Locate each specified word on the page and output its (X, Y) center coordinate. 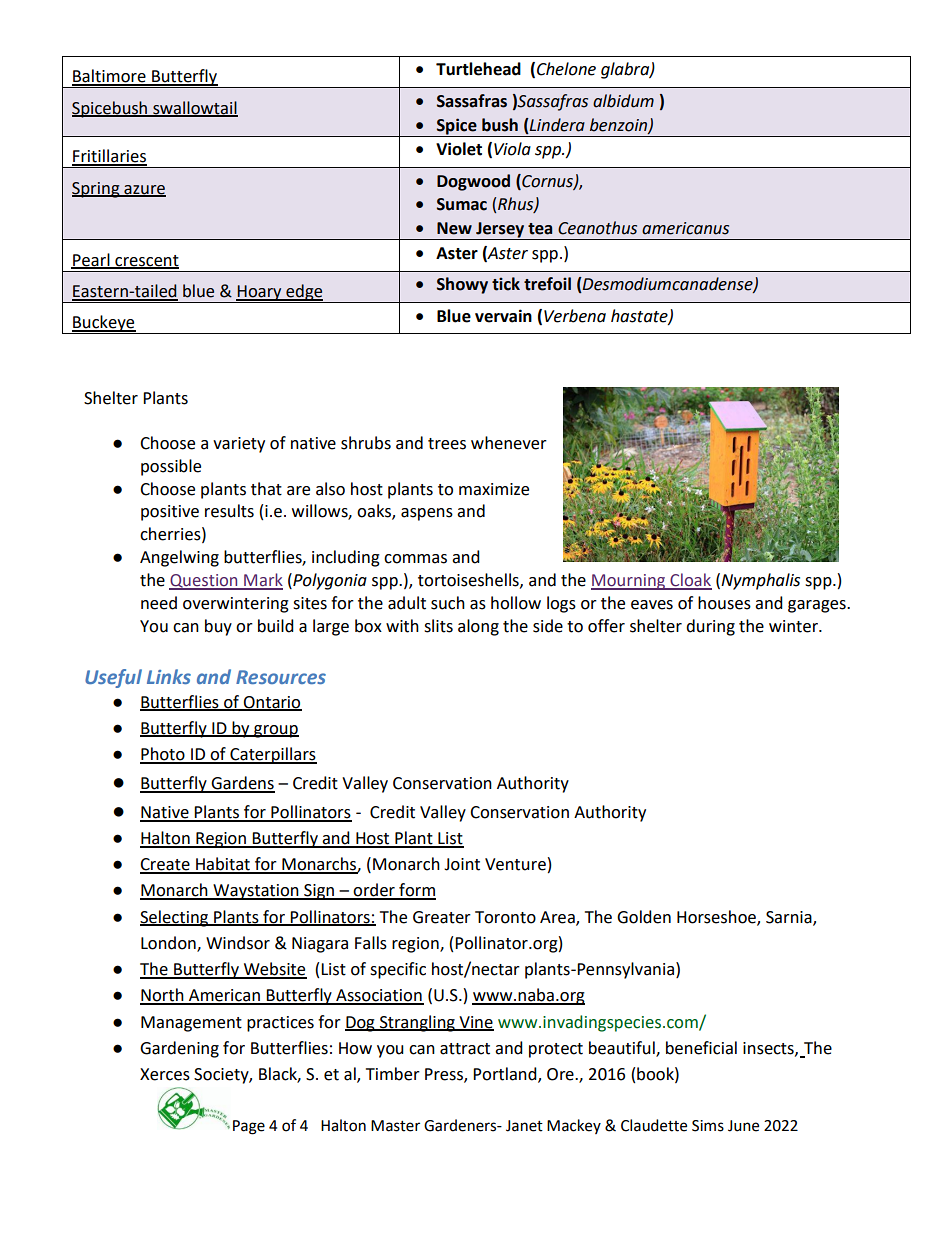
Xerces (165, 1074)
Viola (512, 149)
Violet (459, 149)
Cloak (690, 581)
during (710, 627)
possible (171, 467)
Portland (506, 1075)
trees (447, 444)
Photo (163, 755)
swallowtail (194, 108)
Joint (462, 864)
